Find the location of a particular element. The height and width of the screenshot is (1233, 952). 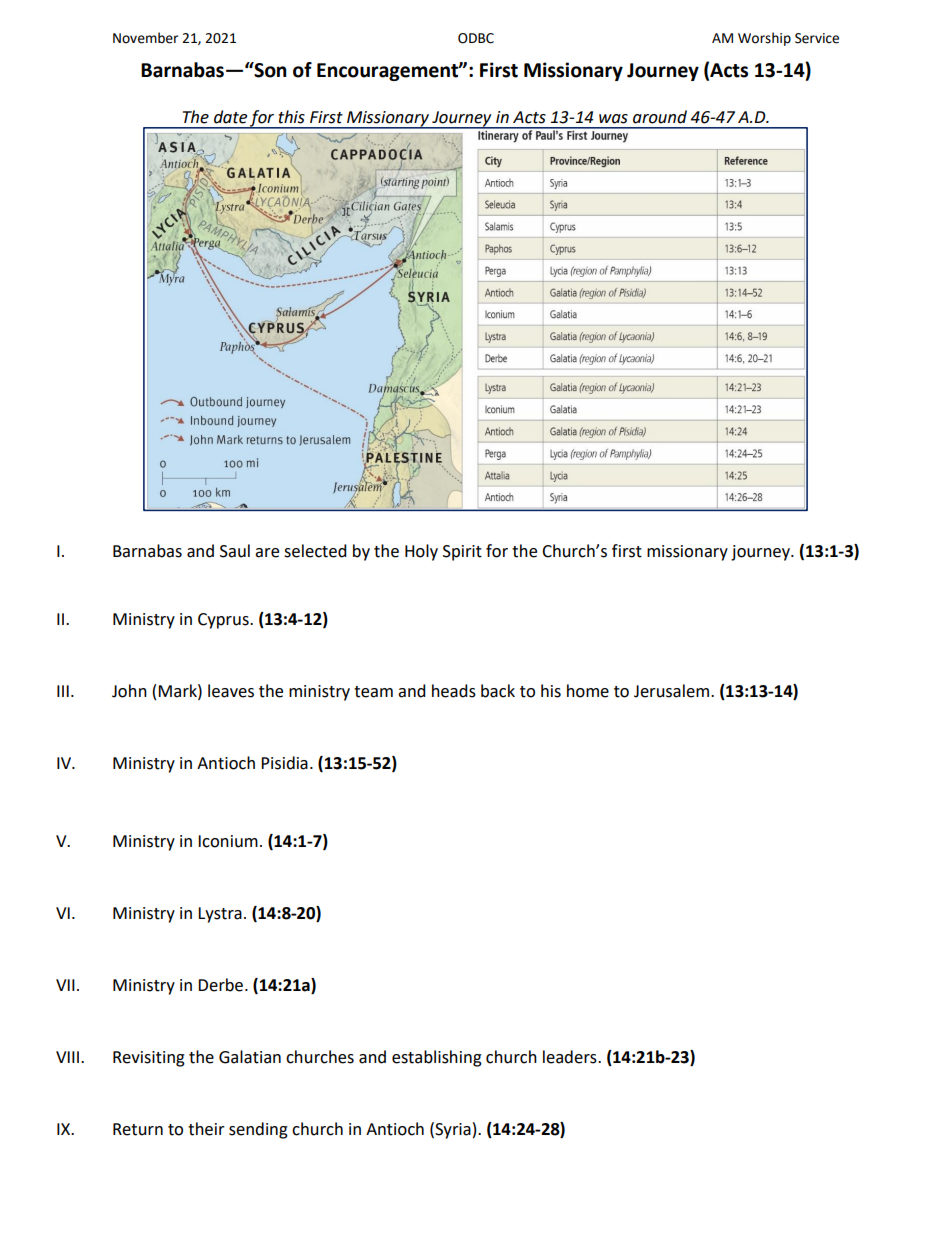

Return is located at coordinates (138, 1129).
